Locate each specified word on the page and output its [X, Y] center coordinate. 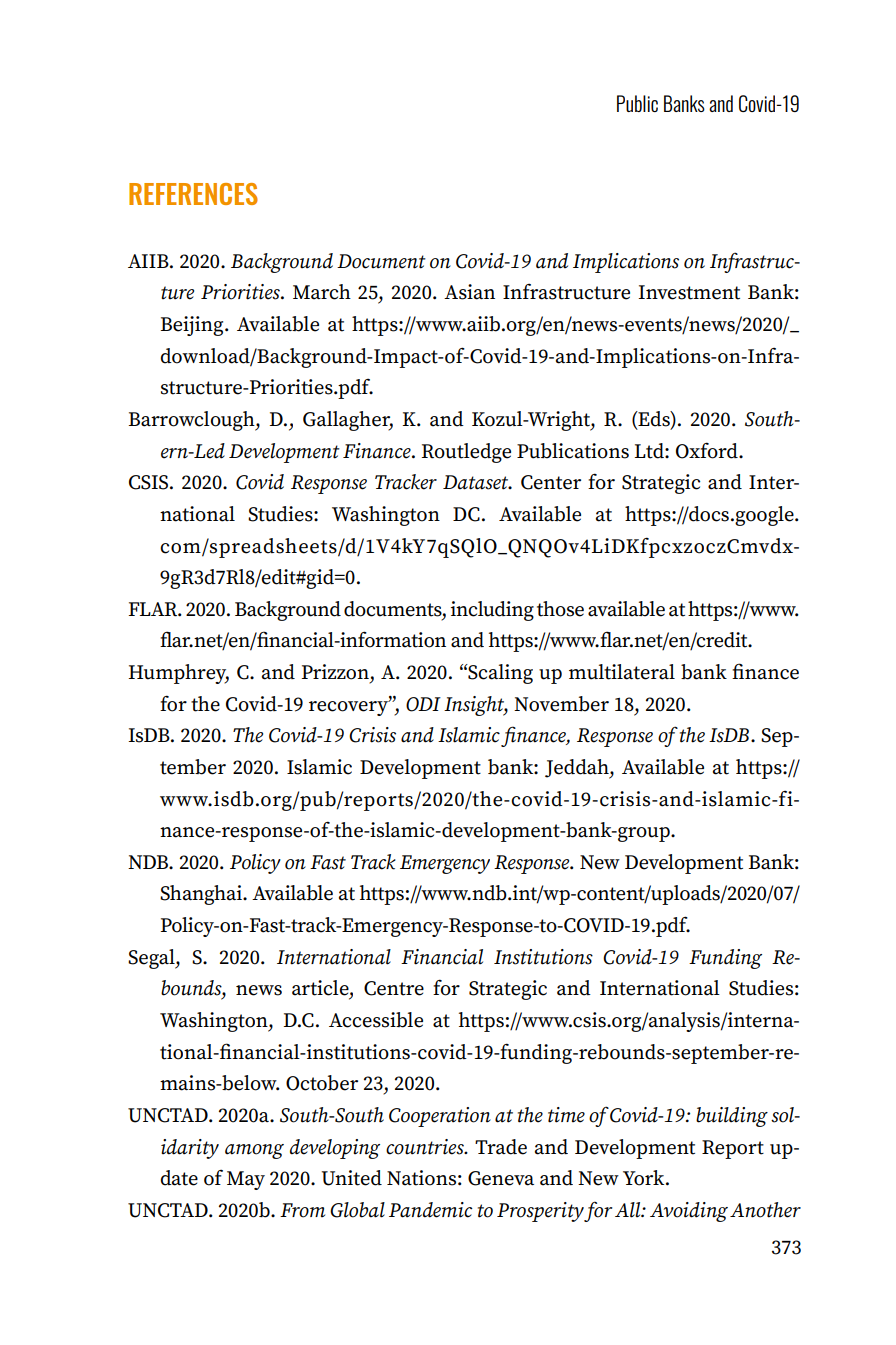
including [492, 611]
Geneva [501, 1178]
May [246, 1180]
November [561, 704]
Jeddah [578, 769]
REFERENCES [193, 194]
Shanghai [202, 895]
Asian [469, 292]
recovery [349, 707]
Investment [689, 292]
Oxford [708, 450]
